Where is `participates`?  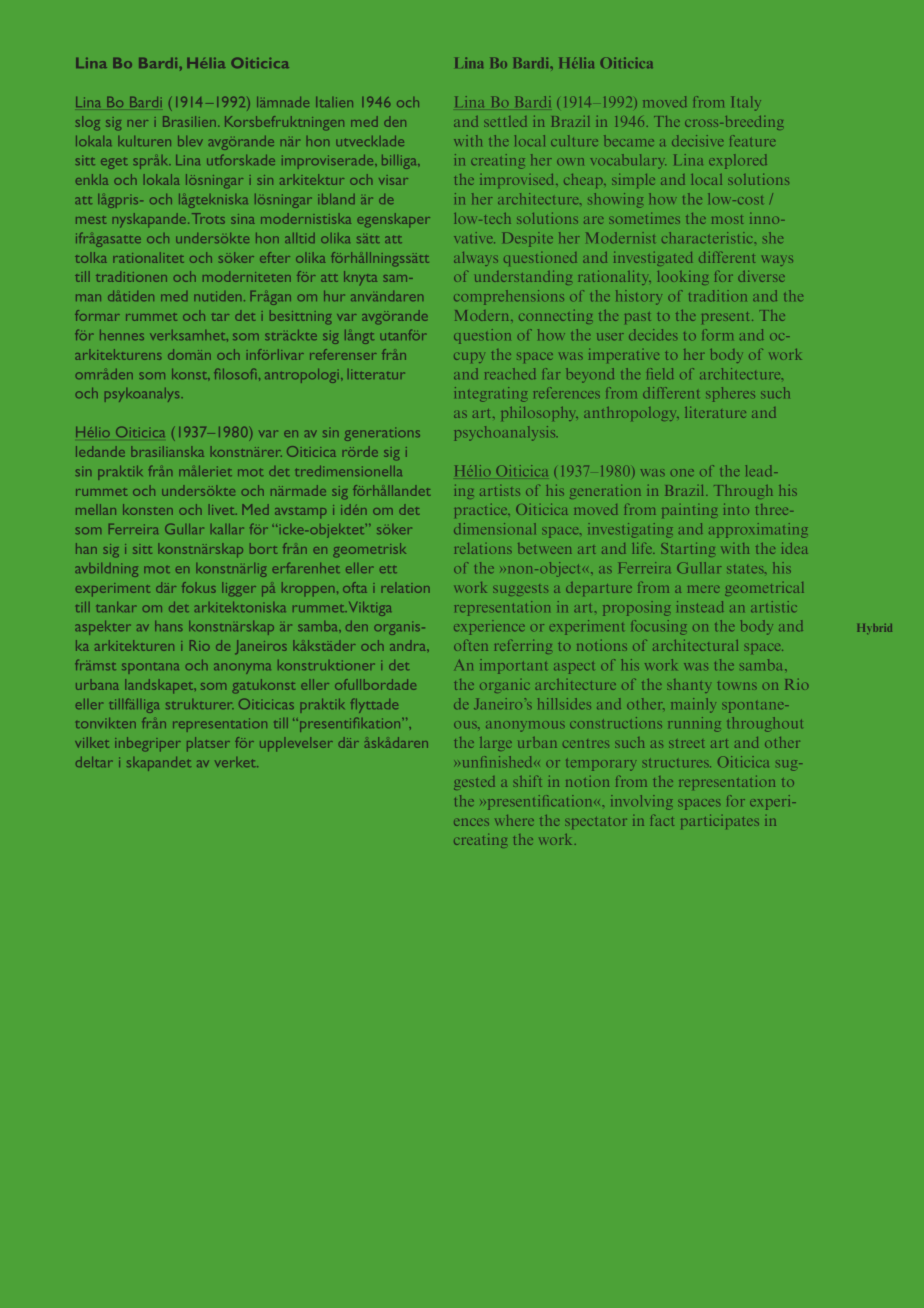 participates is located at coordinates (720, 822).
